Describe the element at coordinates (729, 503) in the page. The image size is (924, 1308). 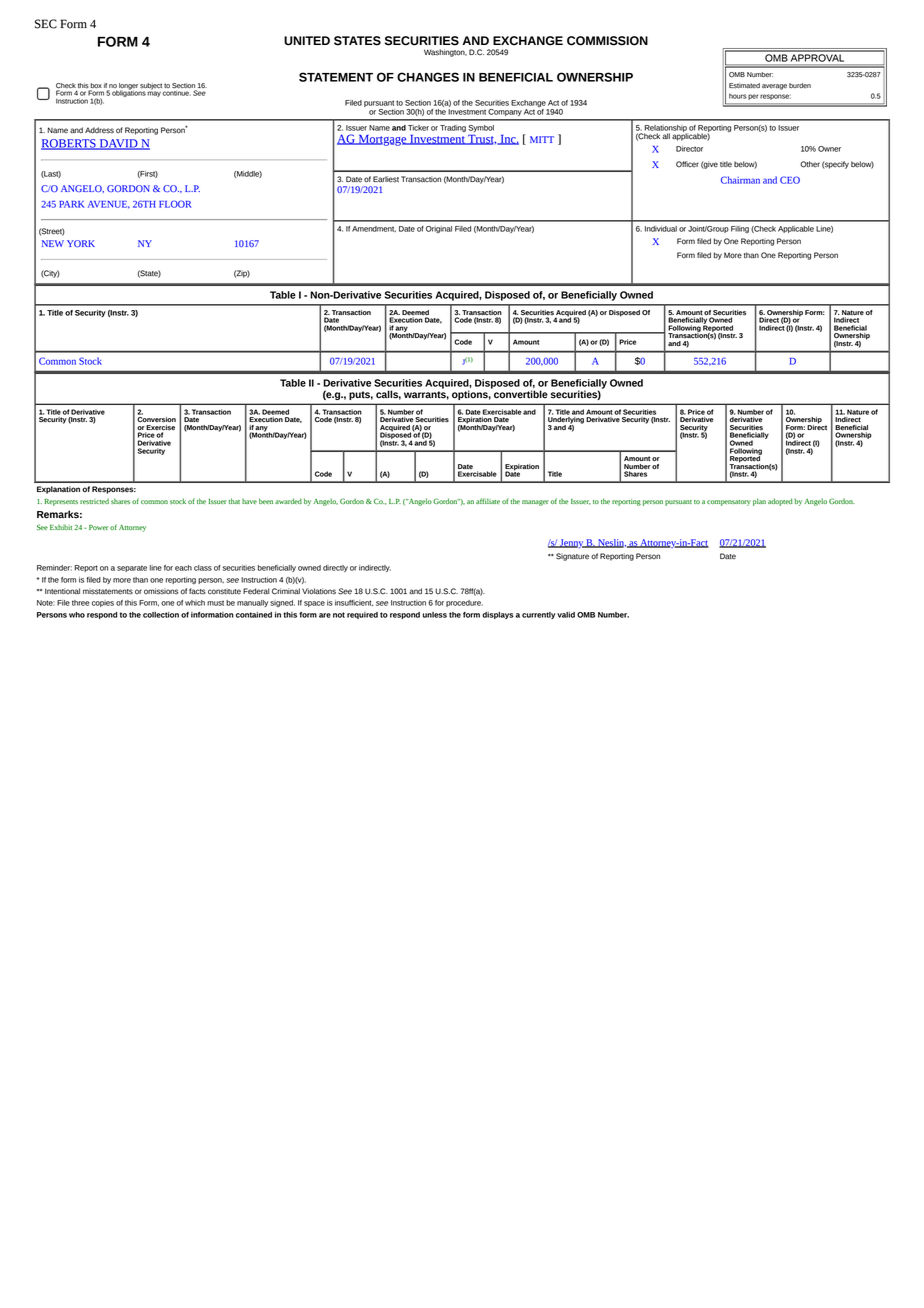
I see `compensatory` at that location.
